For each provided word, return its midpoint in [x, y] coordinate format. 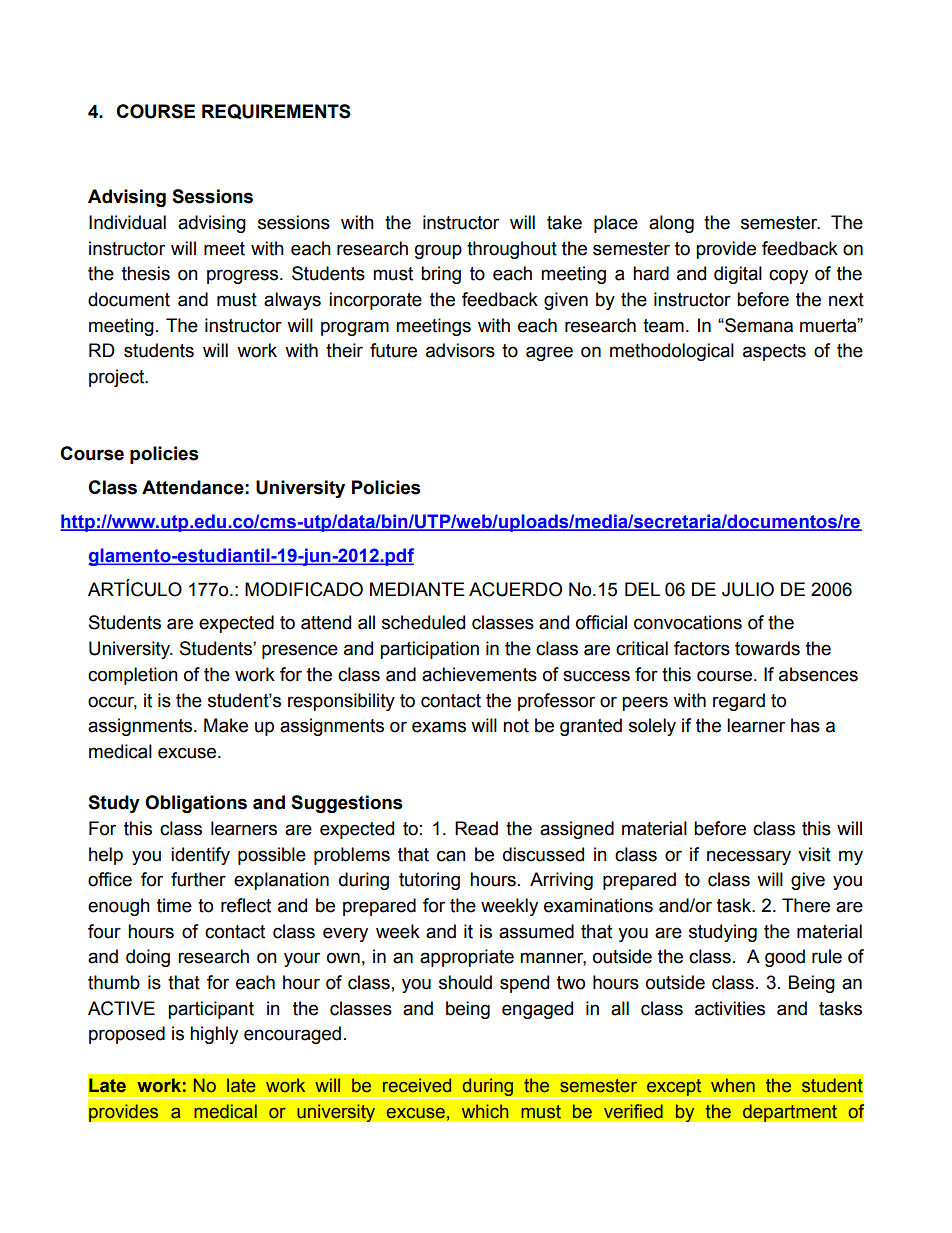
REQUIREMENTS [276, 111]
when [733, 1085]
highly [214, 1035]
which [485, 1111]
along [671, 224]
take [564, 222]
